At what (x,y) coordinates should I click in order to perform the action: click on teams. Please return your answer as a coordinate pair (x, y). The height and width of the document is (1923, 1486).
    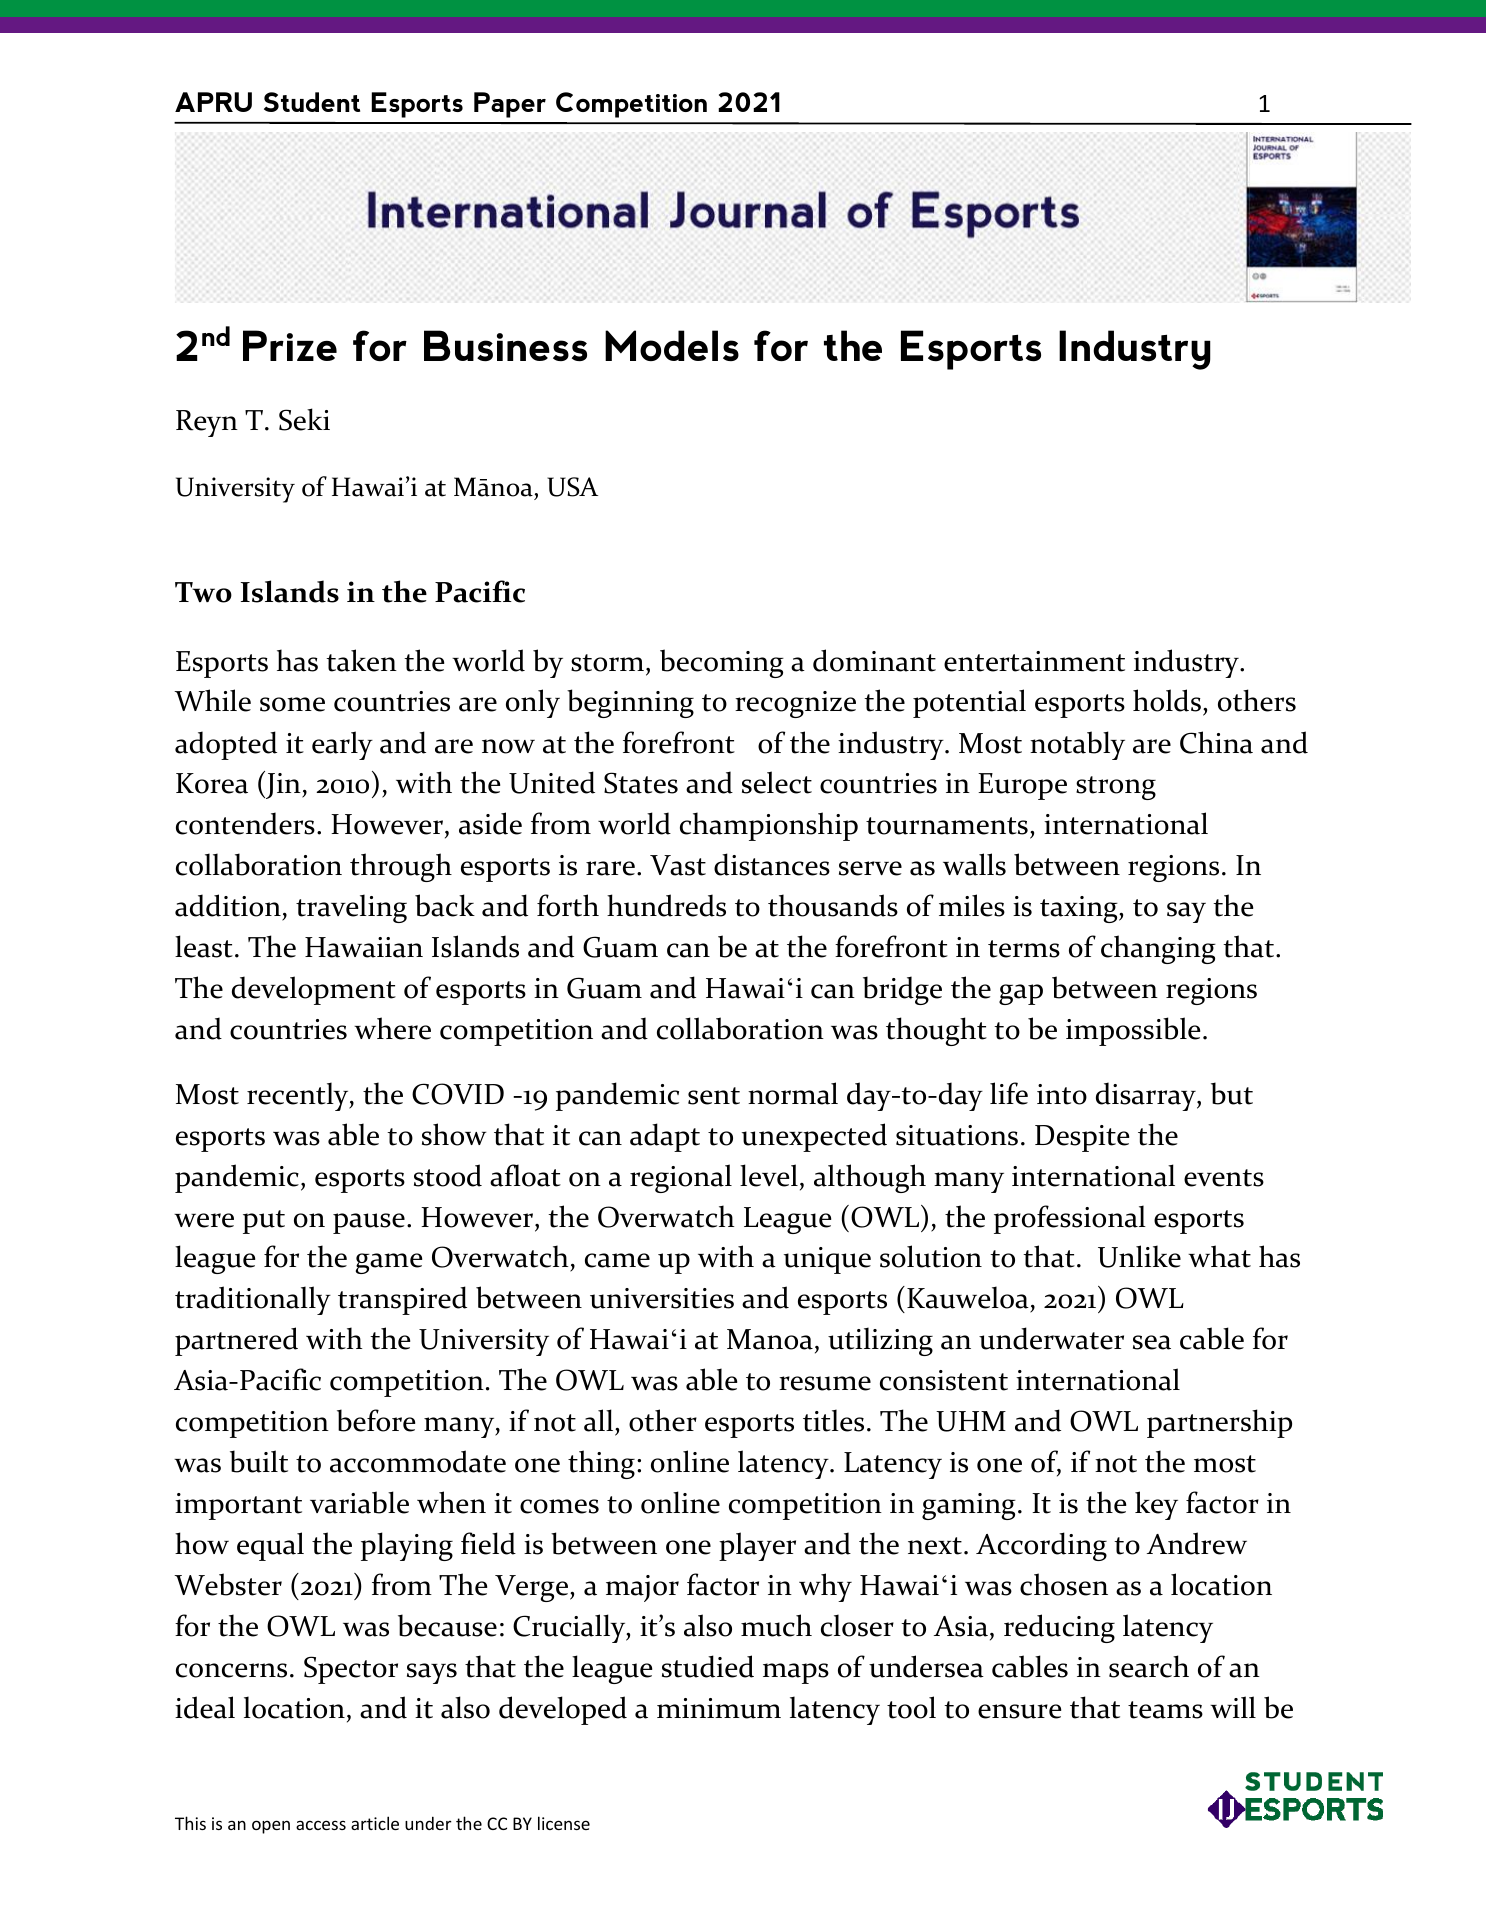
    Looking at the image, I should click on (1165, 1710).
